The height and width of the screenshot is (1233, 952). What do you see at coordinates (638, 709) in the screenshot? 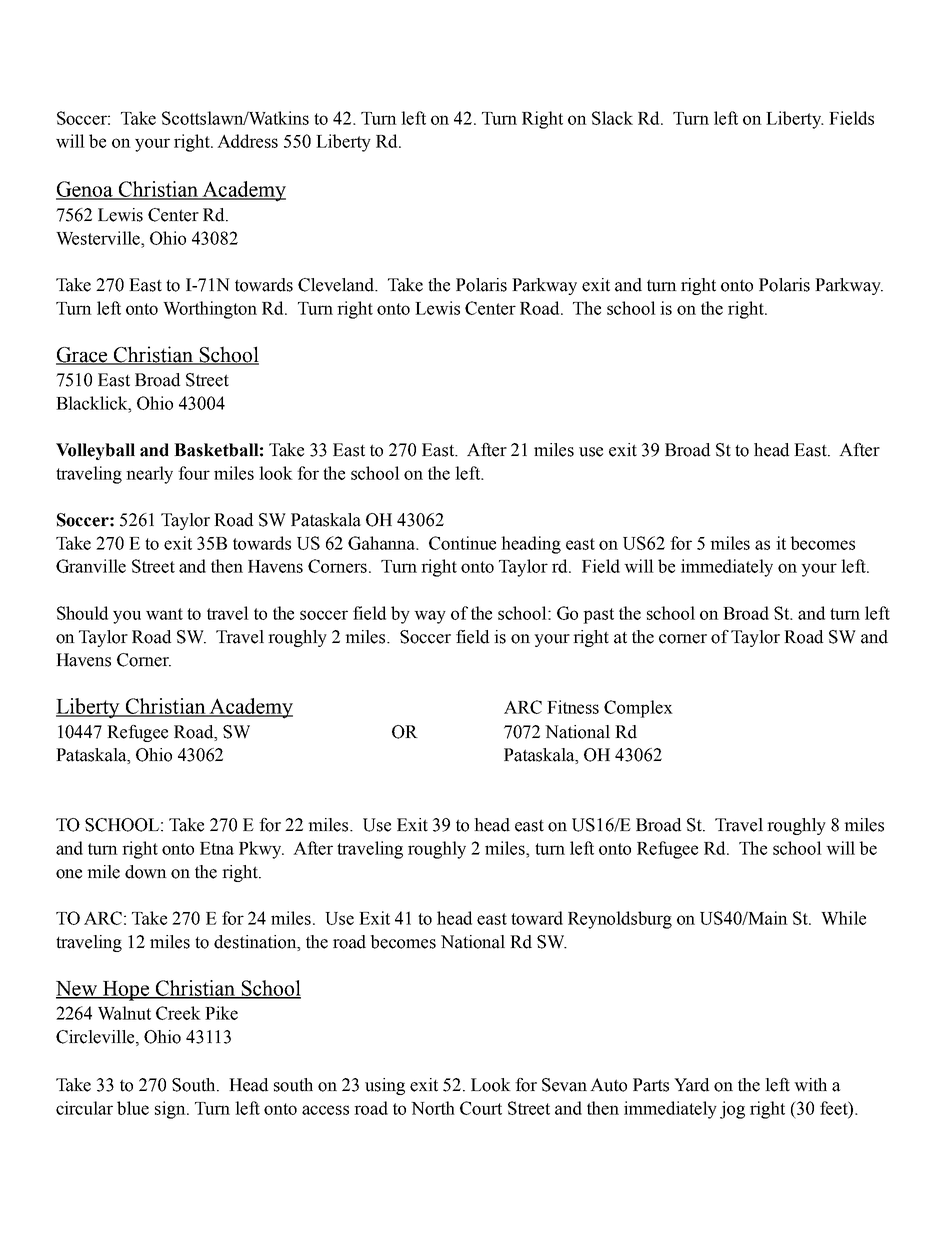
I see `Complex` at bounding box center [638, 709].
